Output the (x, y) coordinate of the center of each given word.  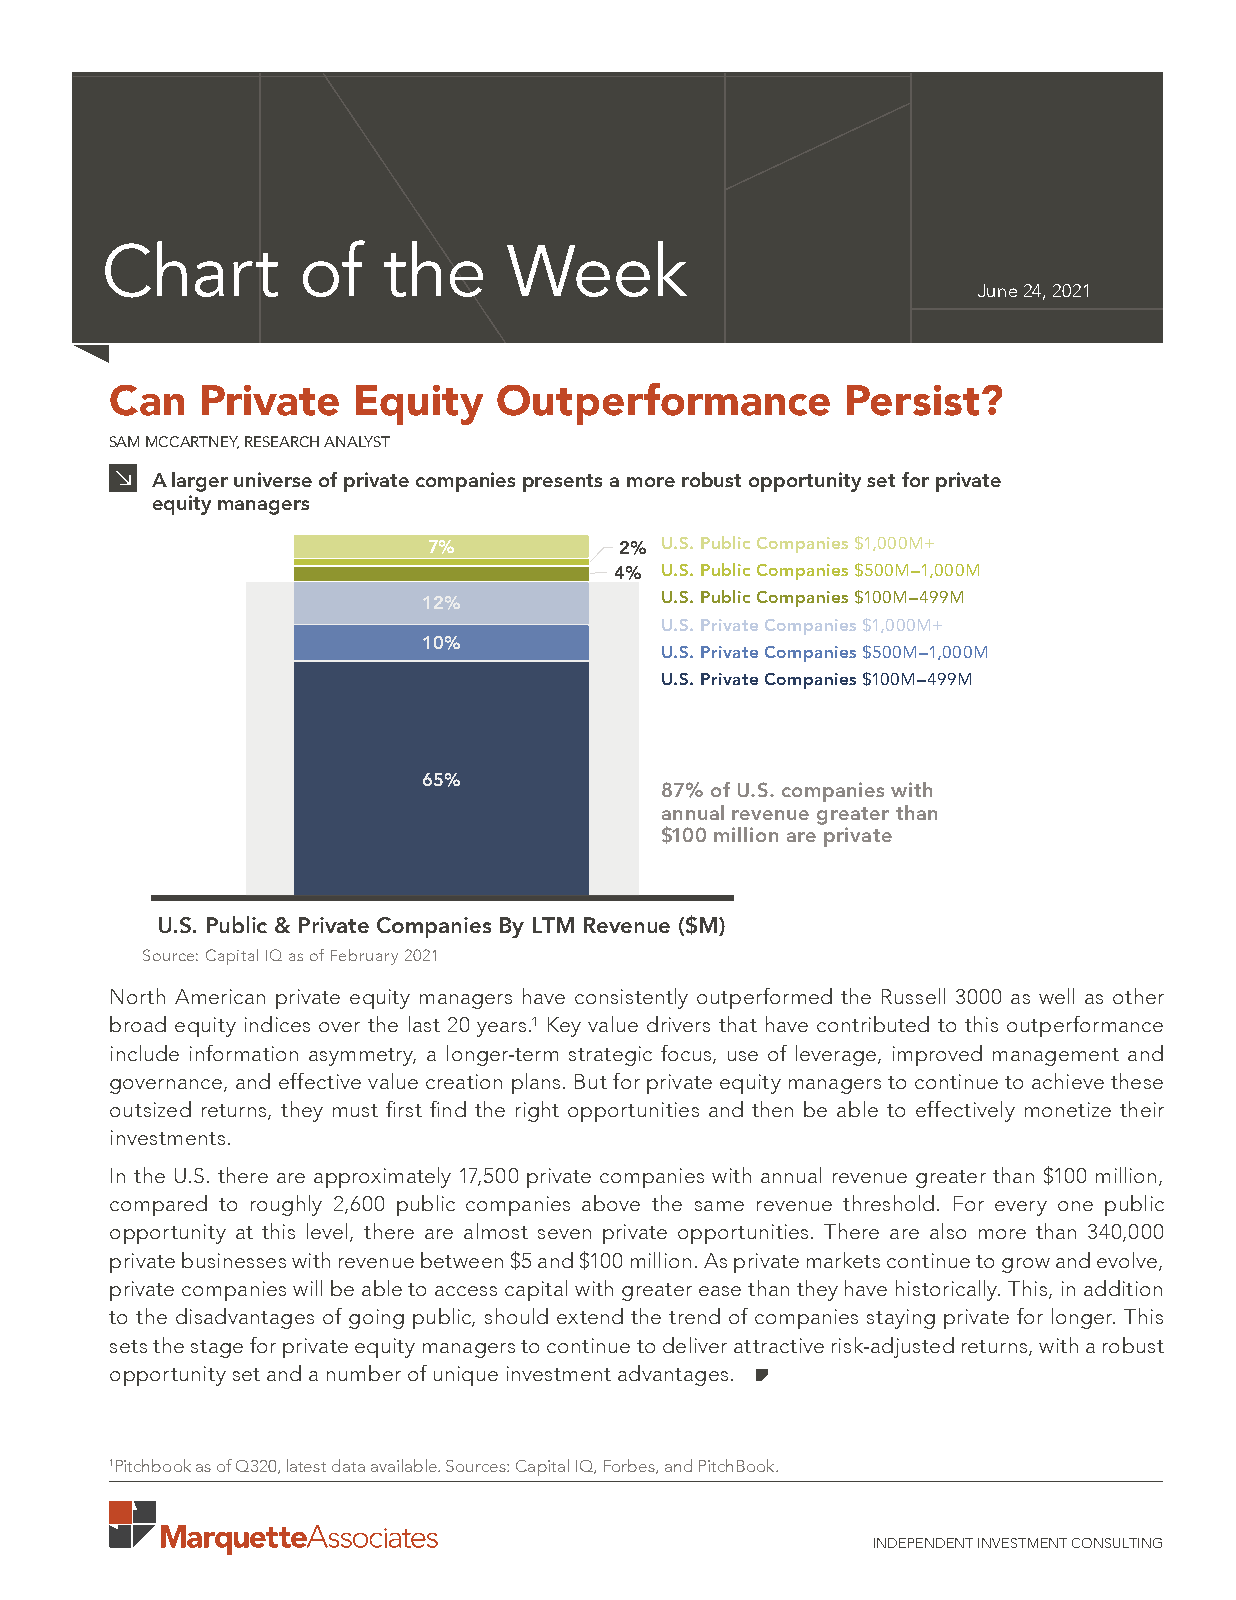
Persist (913, 400)
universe (273, 479)
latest (306, 1465)
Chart (191, 269)
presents (562, 483)
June (997, 290)
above (611, 1203)
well (1056, 996)
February (364, 957)
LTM (553, 925)
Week (597, 269)
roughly (286, 1205)
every (1021, 1208)
